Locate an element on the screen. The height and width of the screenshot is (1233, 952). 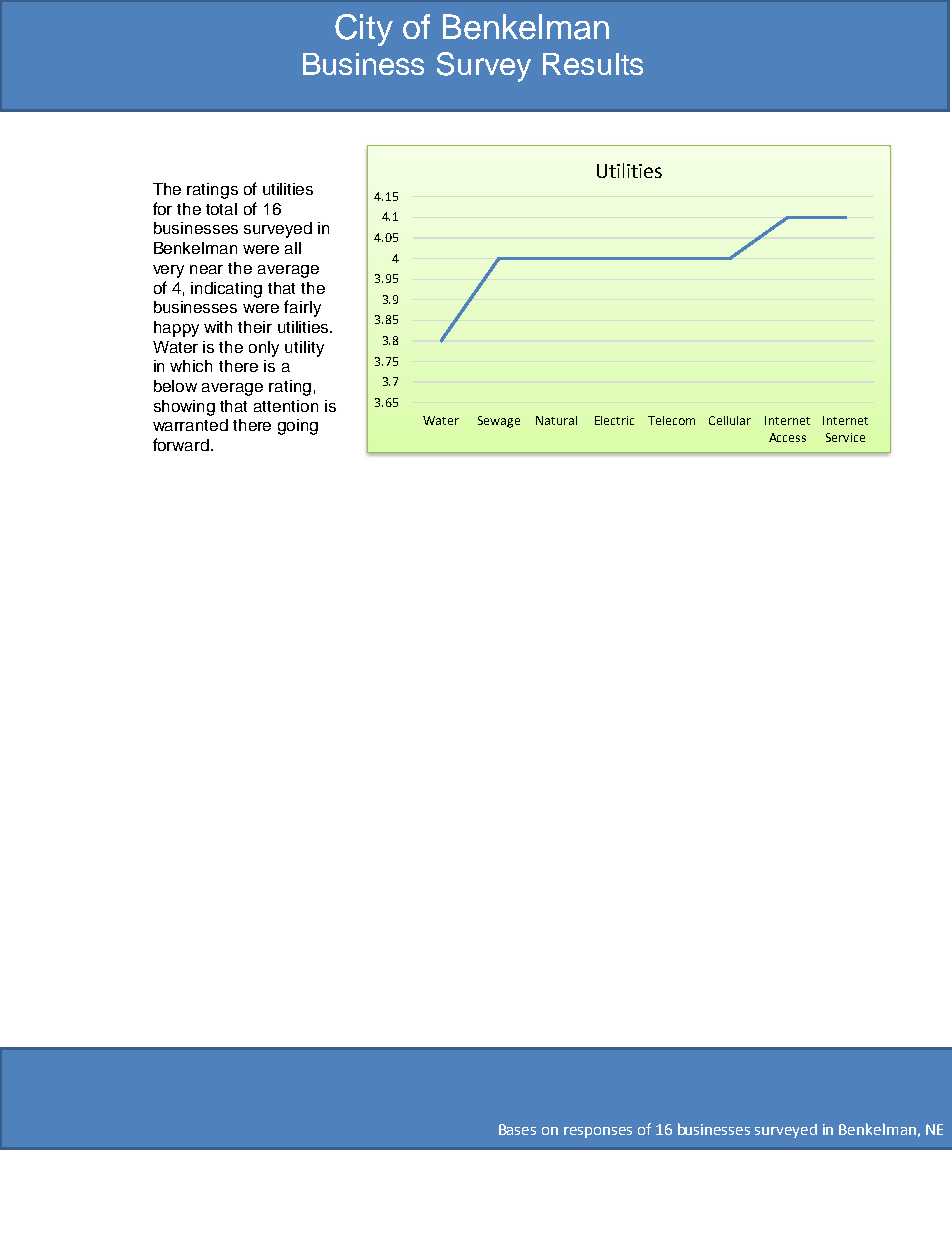
Sewage is located at coordinates (499, 422).
